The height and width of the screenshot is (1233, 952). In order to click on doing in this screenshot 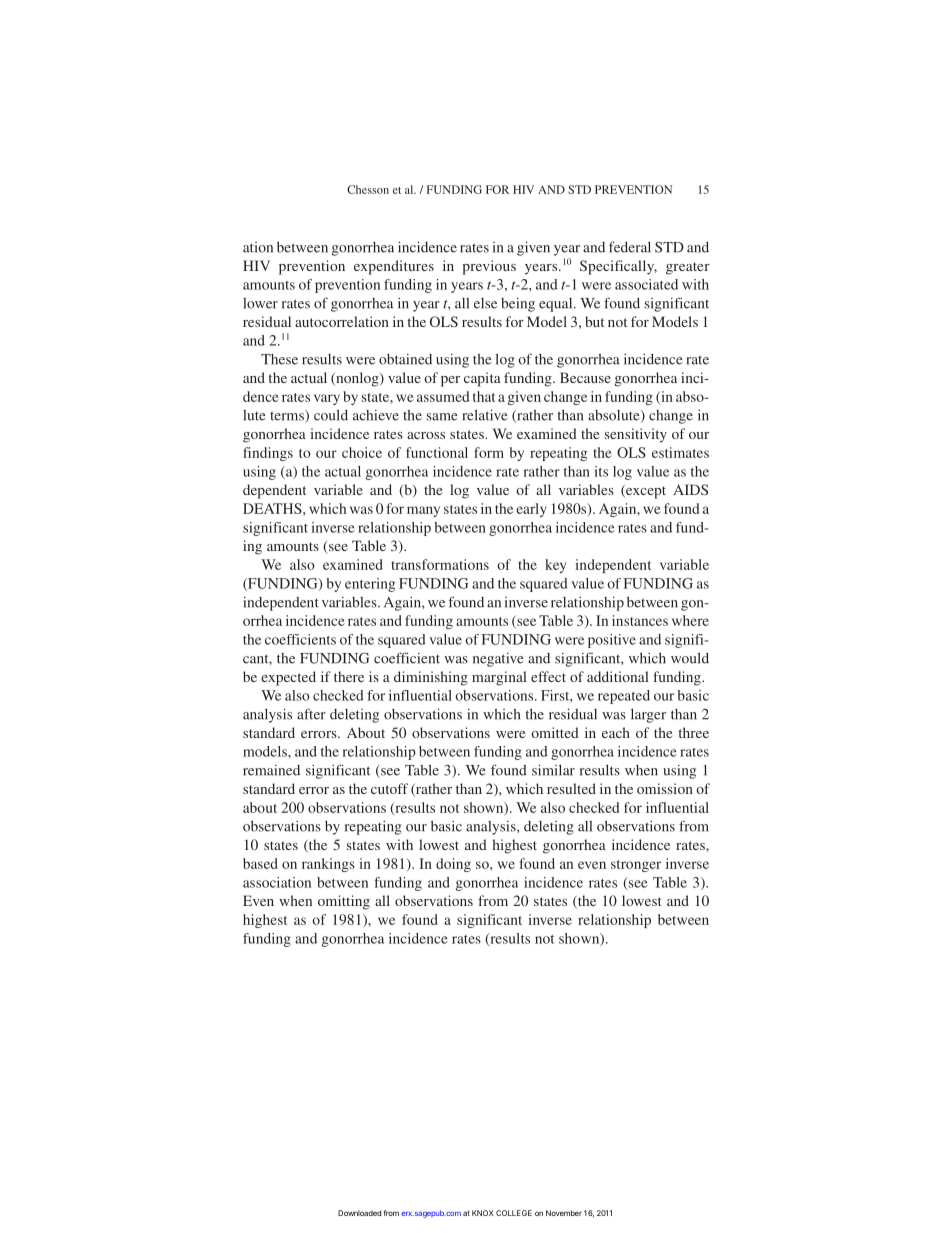, I will do `click(453, 865)`.
